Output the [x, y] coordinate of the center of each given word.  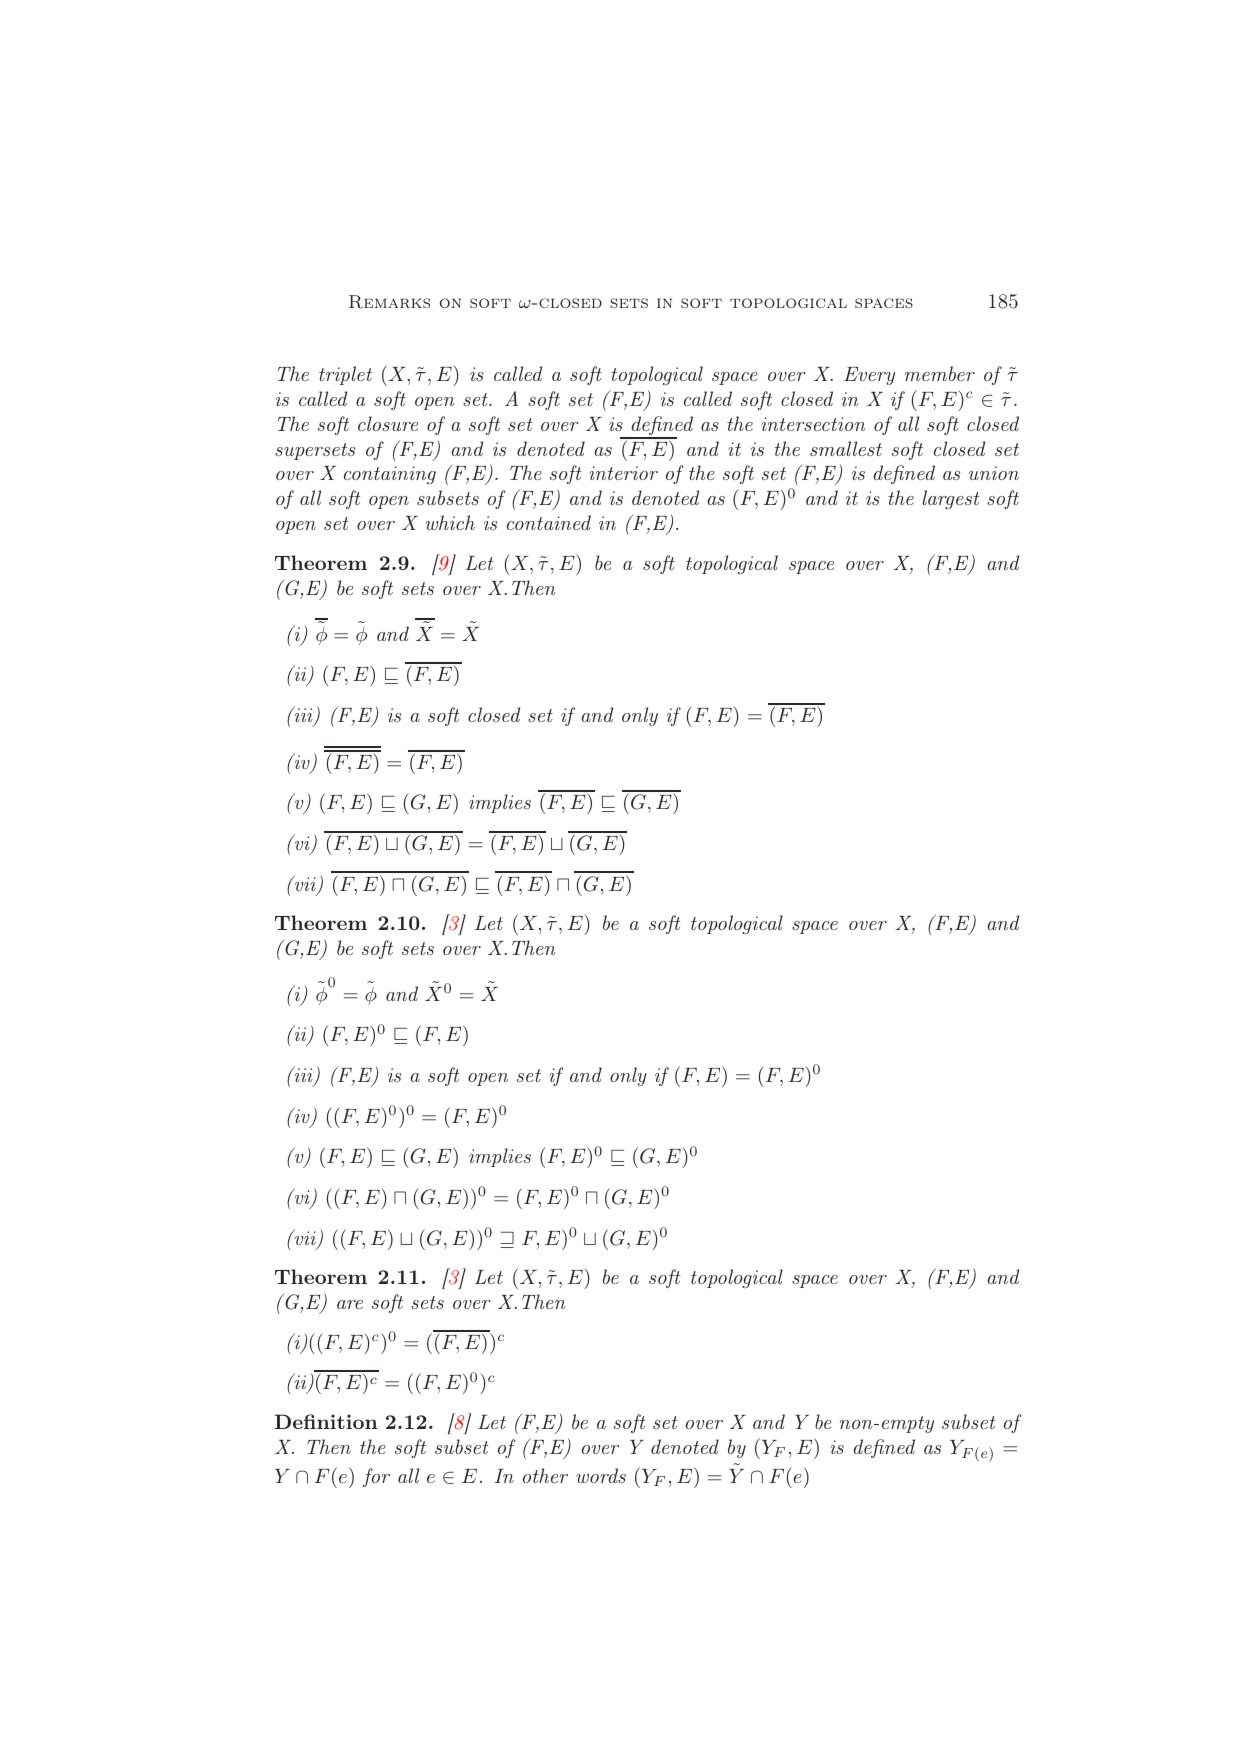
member [940, 373]
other [545, 1475]
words [601, 1475]
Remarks [389, 302]
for [376, 1477]
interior [623, 473]
